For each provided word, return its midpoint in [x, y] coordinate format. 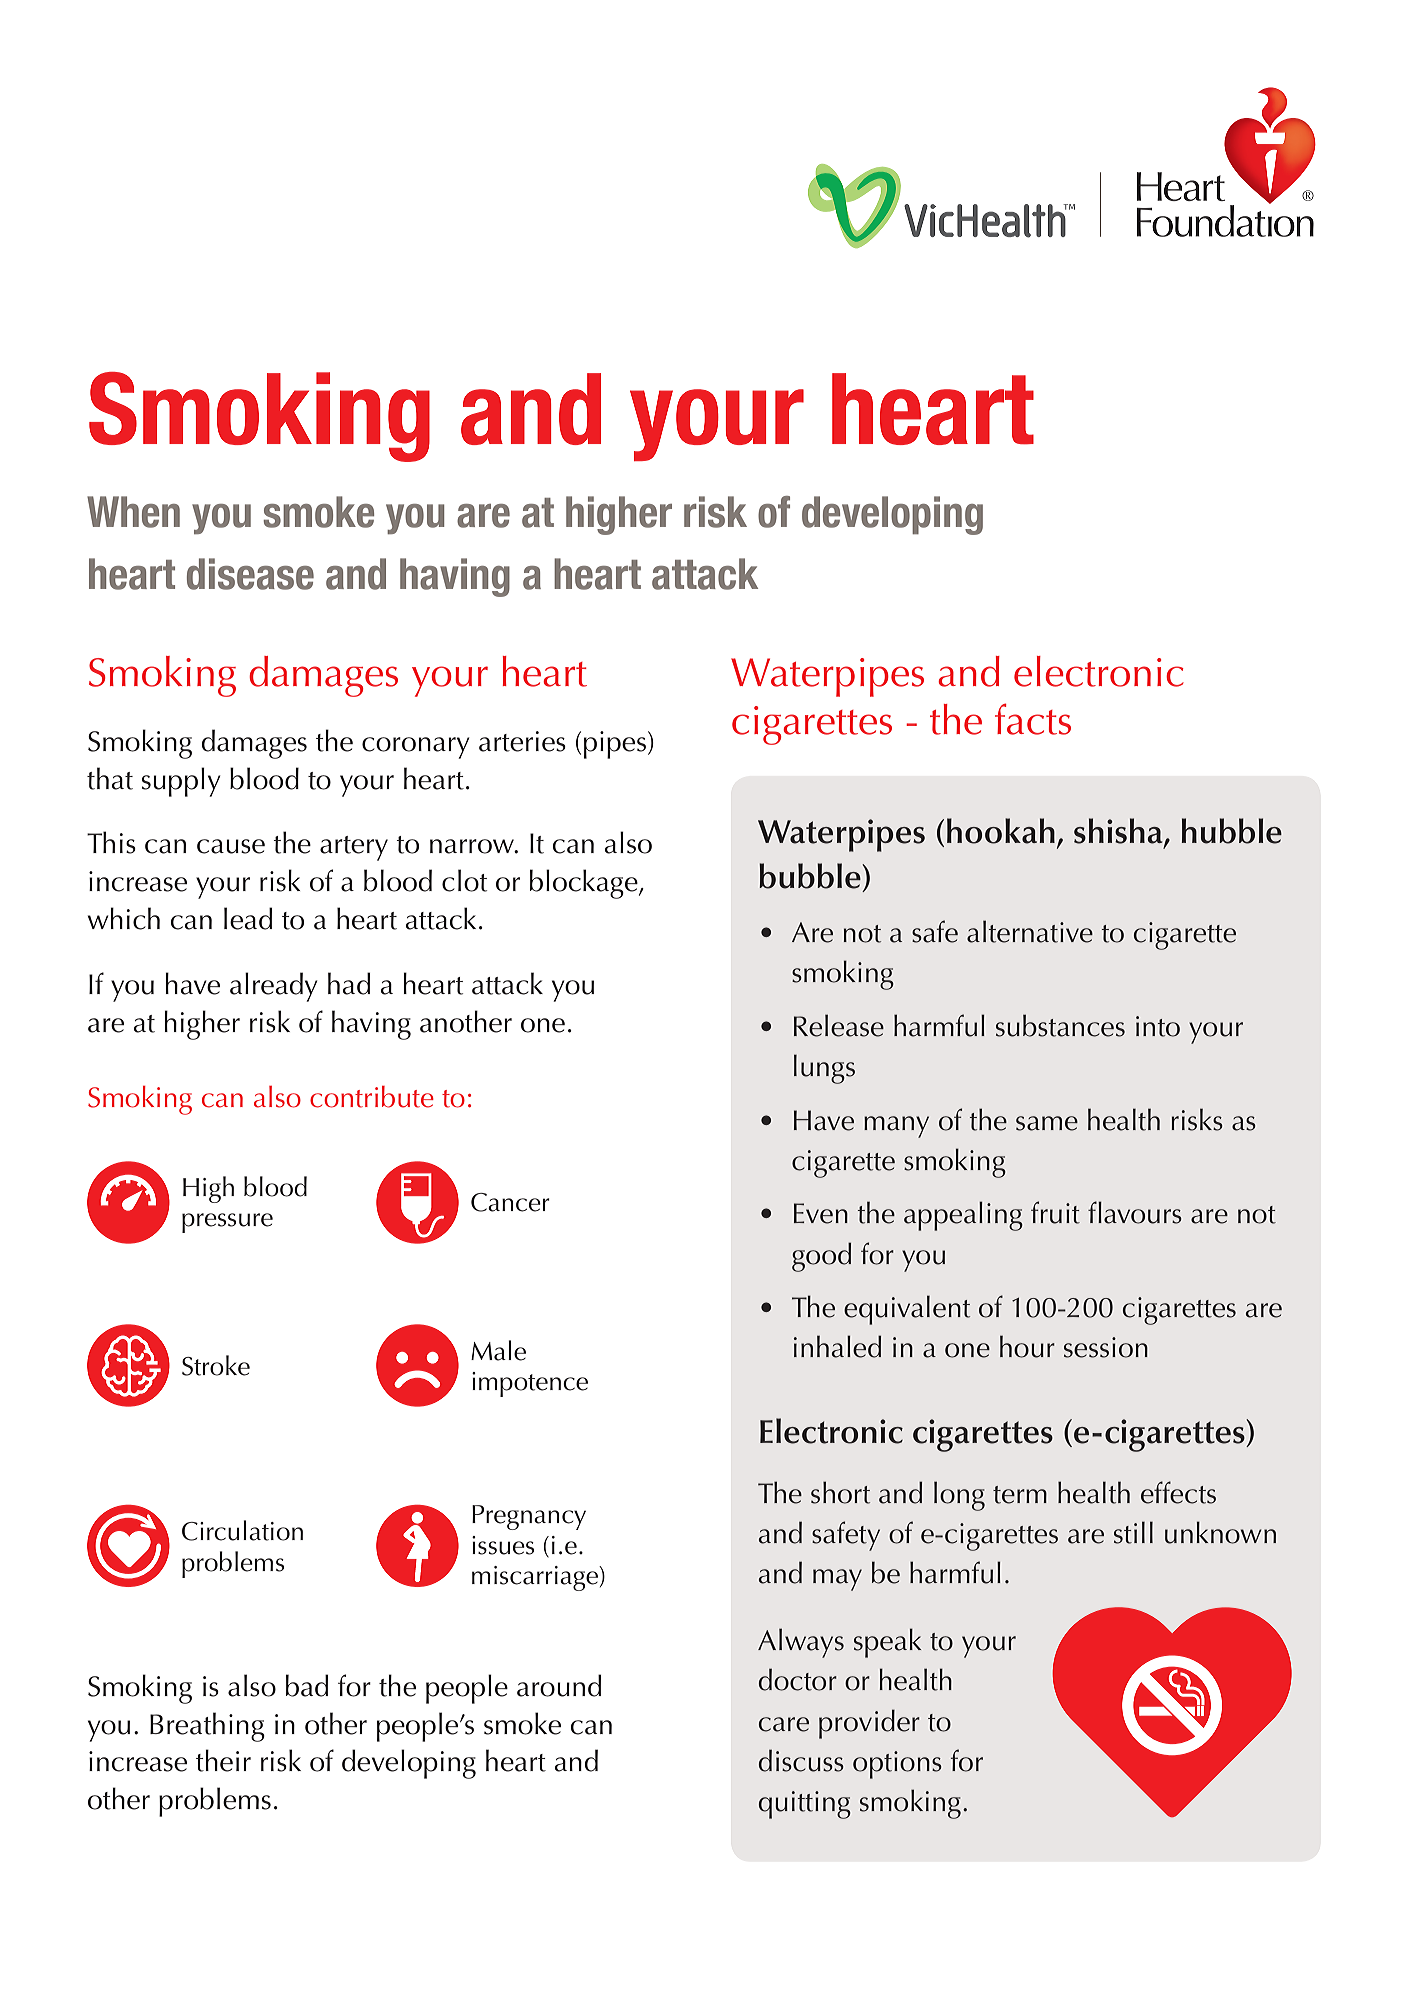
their [223, 1760]
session [1106, 1347]
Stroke [216, 1365]
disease [250, 574]
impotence [530, 1384]
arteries [522, 741]
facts [1033, 719]
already [274, 987]
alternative [1030, 931]
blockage [585, 884]
